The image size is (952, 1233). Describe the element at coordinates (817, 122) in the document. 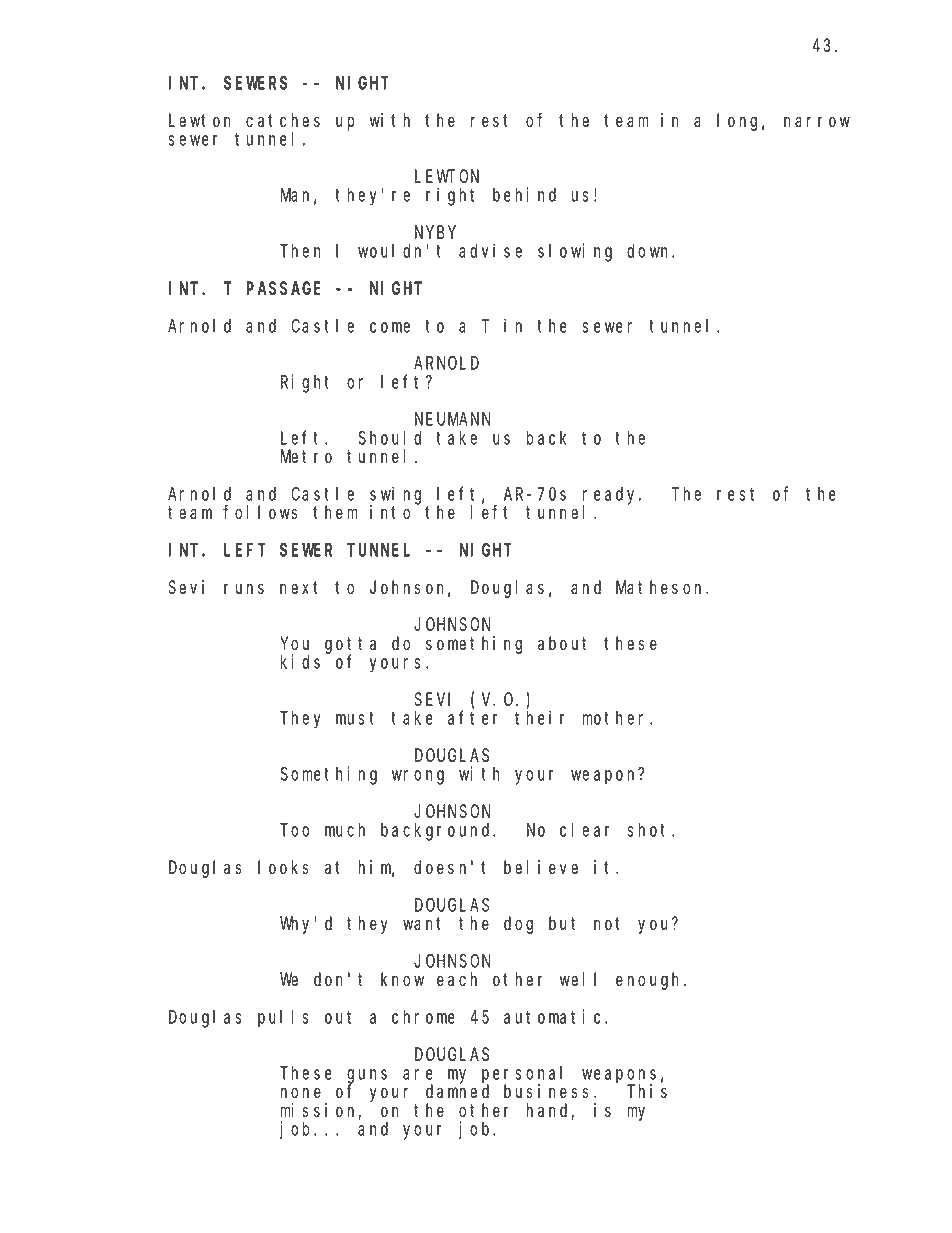

I see `narrow` at that location.
